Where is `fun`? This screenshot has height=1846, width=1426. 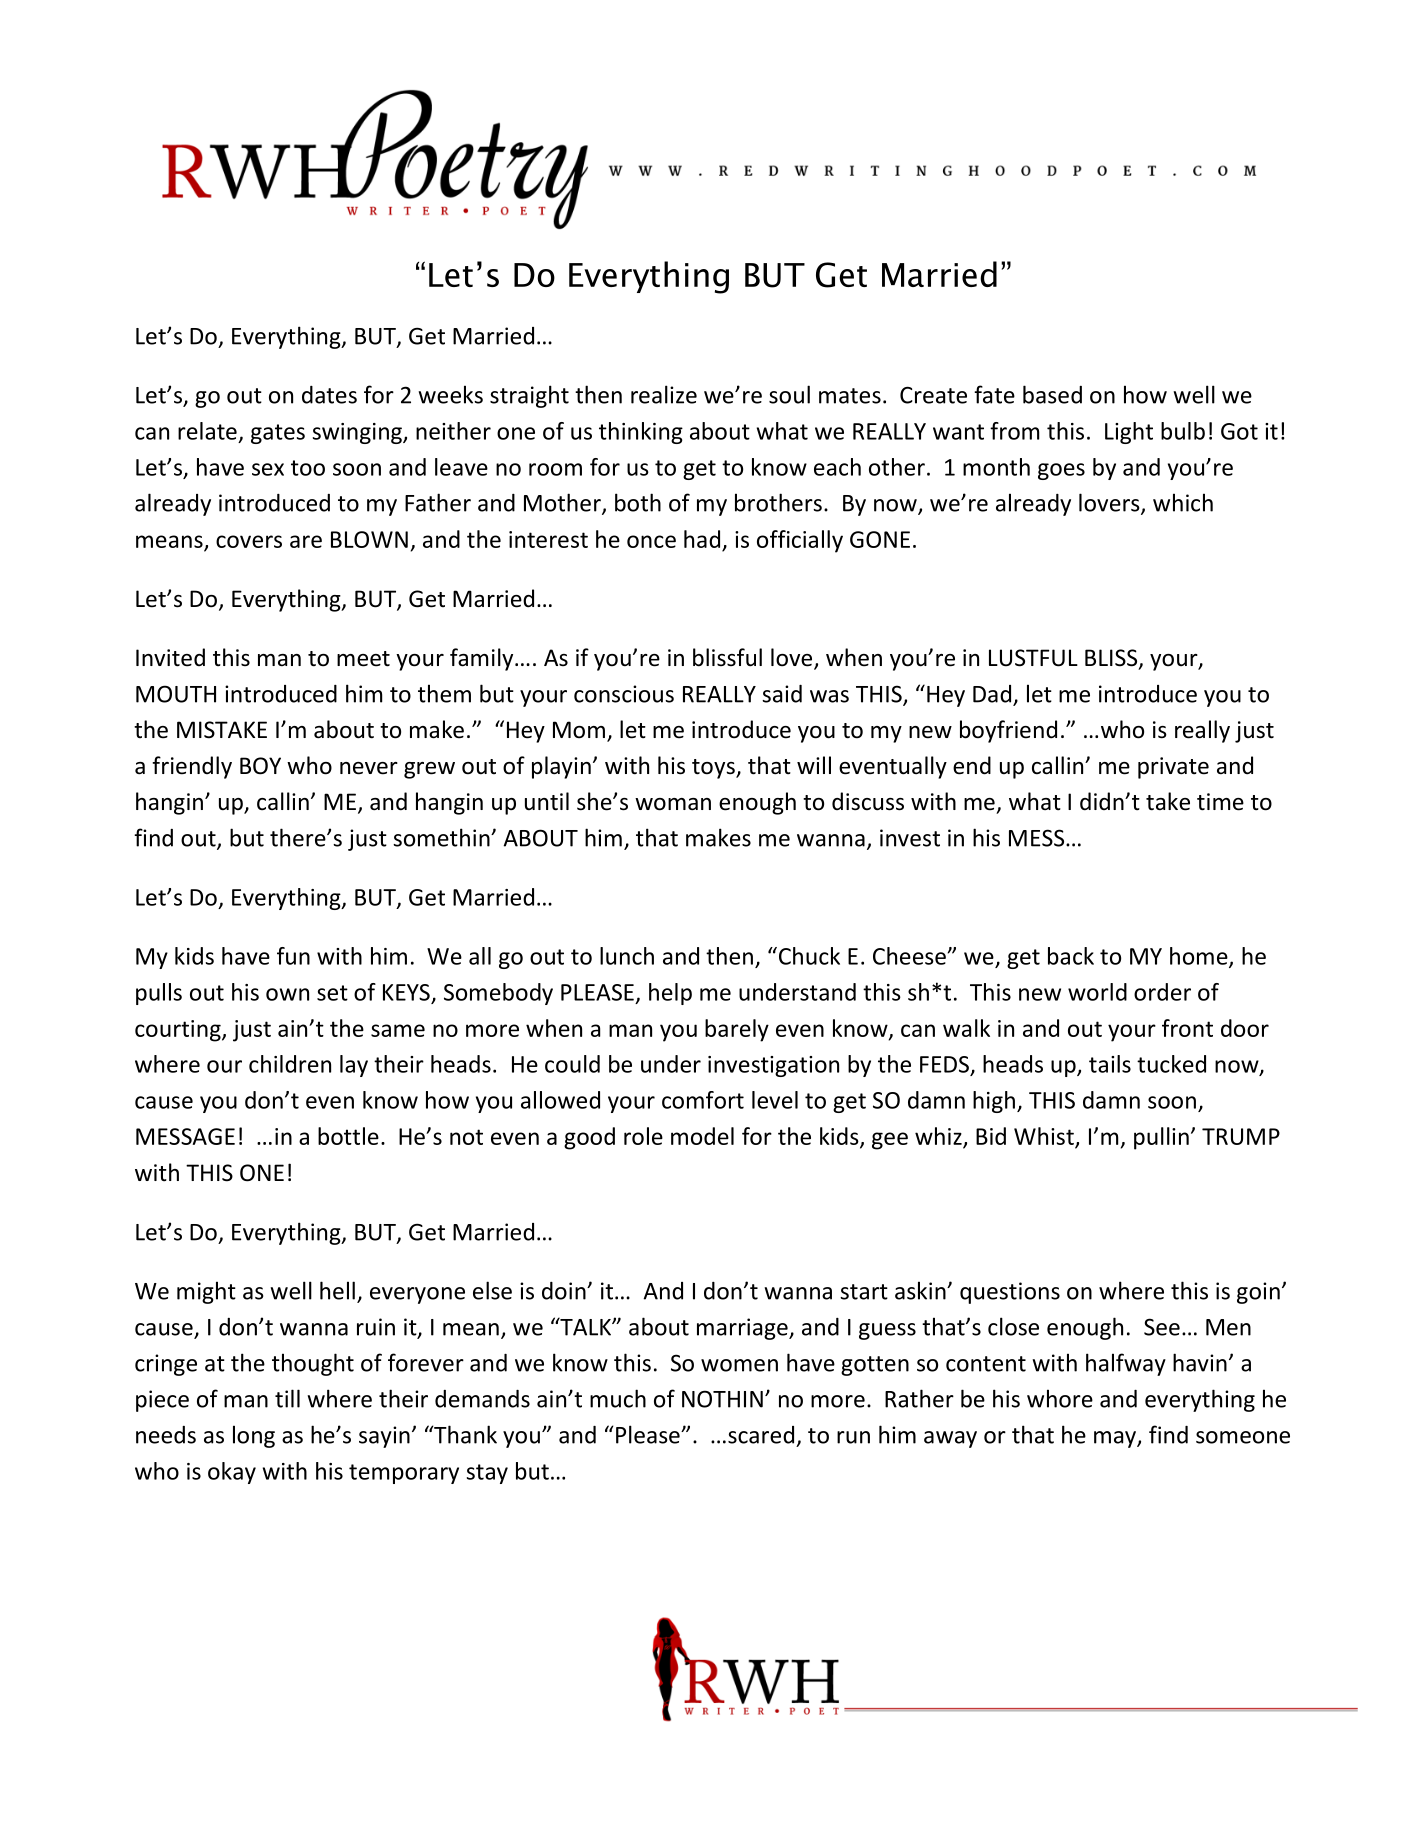 fun is located at coordinates (293, 956).
